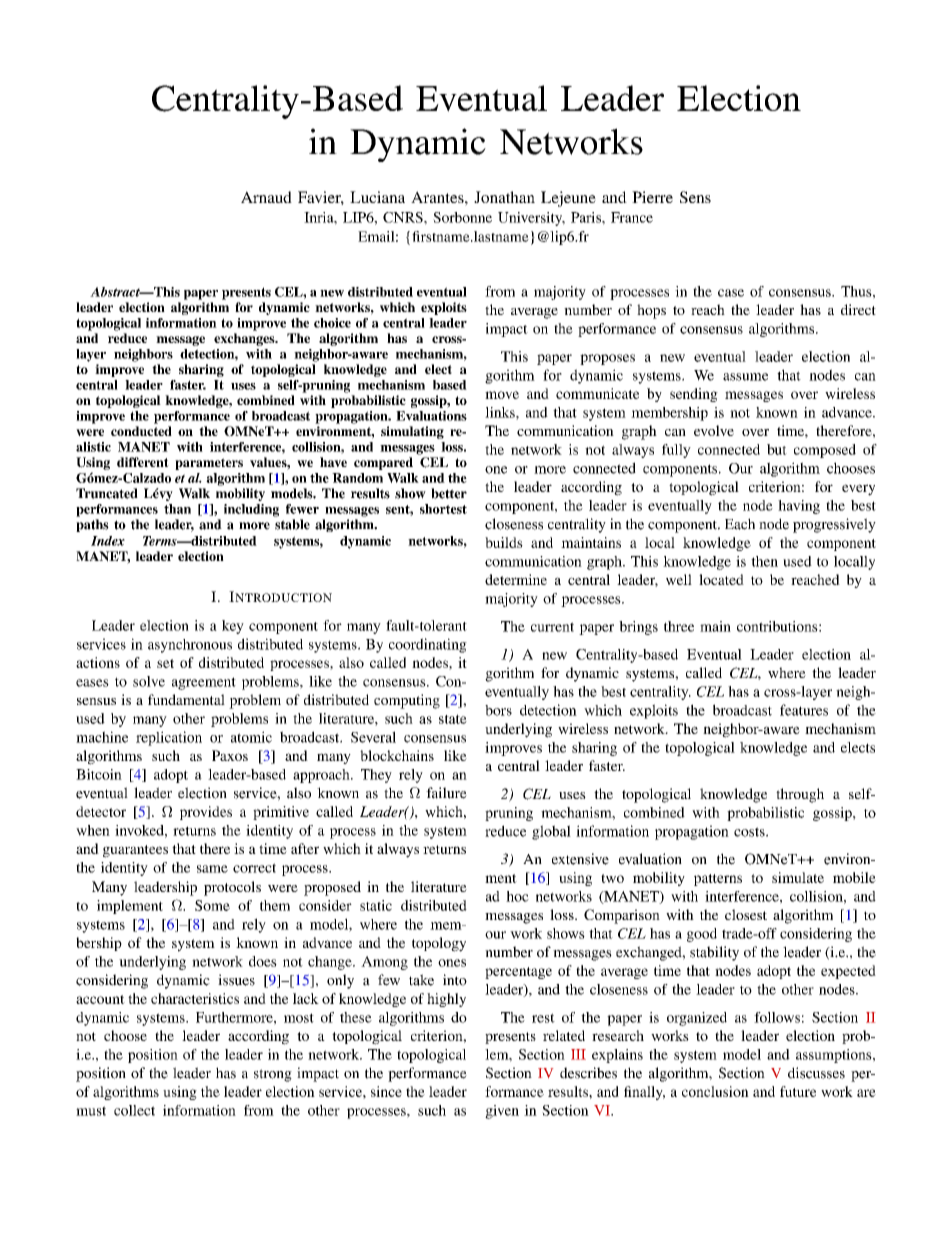 The image size is (952, 1233). Describe the element at coordinates (141, 431) in the screenshot. I see `conducted` at that location.
